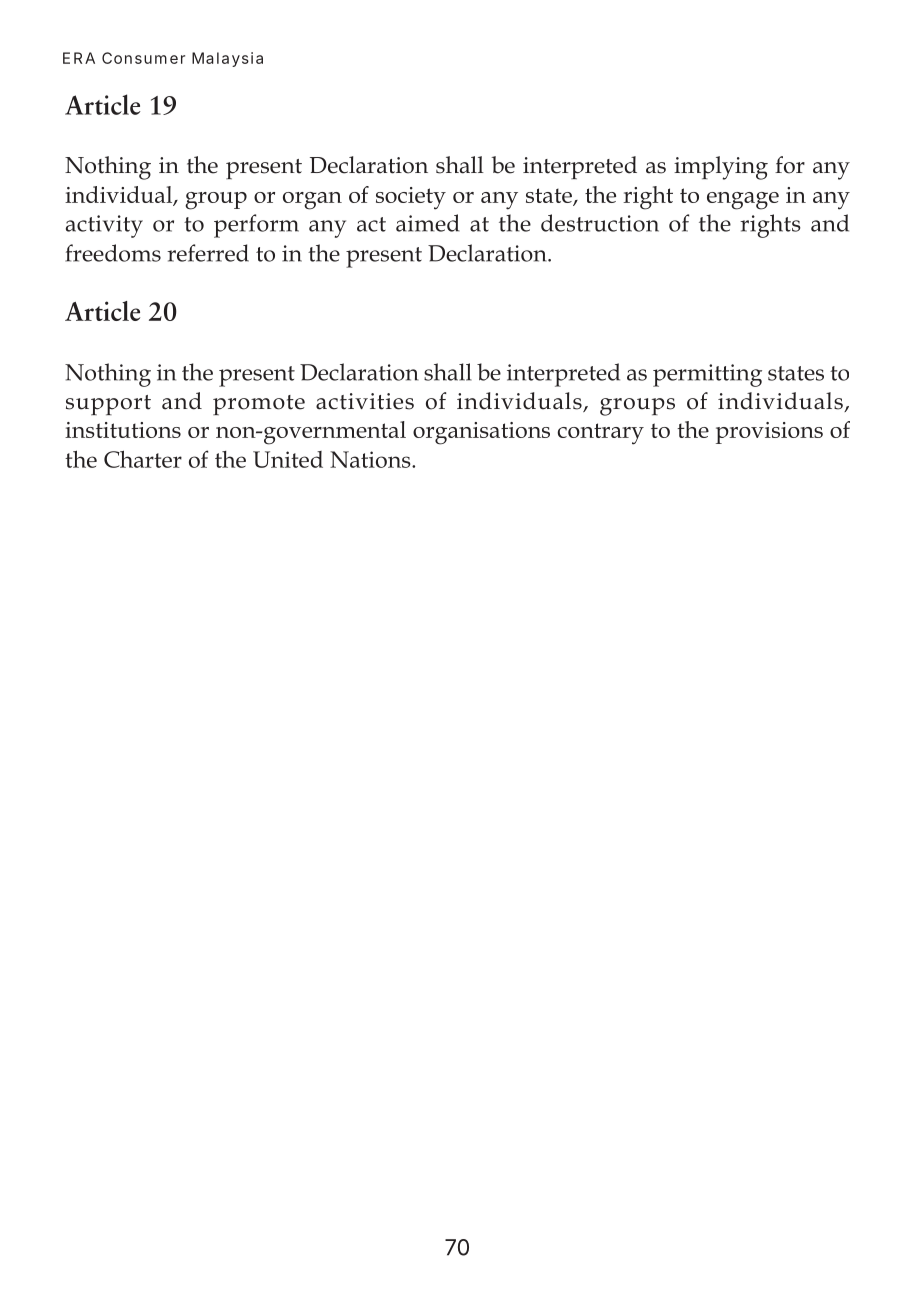  Describe the element at coordinates (208, 253) in the document. I see `referred` at that location.
